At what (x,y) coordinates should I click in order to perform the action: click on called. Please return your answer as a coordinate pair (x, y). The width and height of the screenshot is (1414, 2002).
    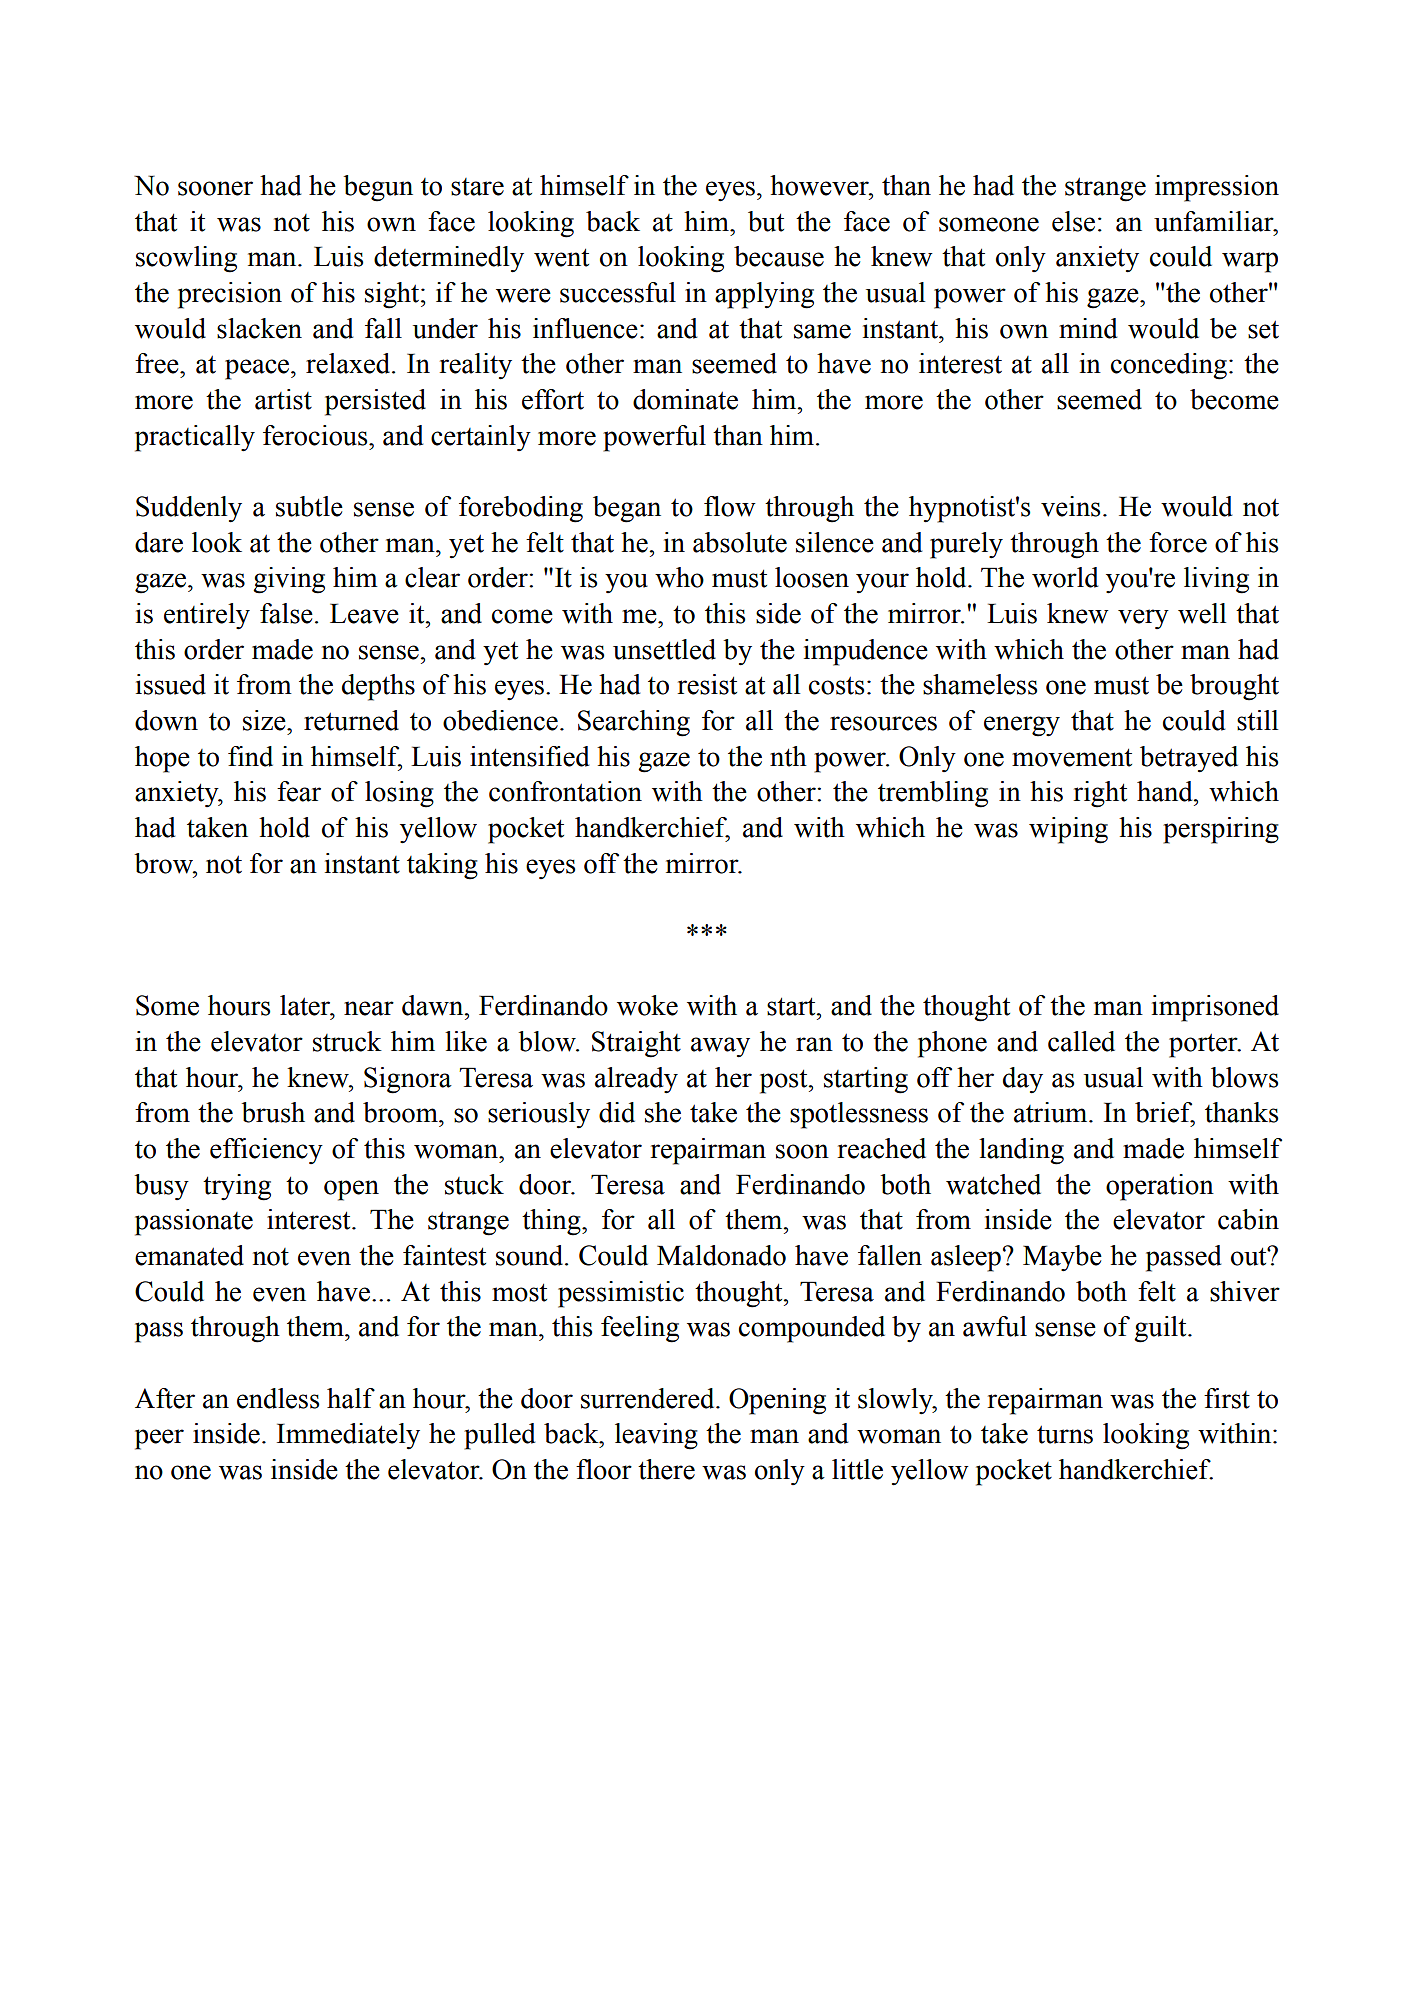
    Looking at the image, I should click on (1081, 1041).
